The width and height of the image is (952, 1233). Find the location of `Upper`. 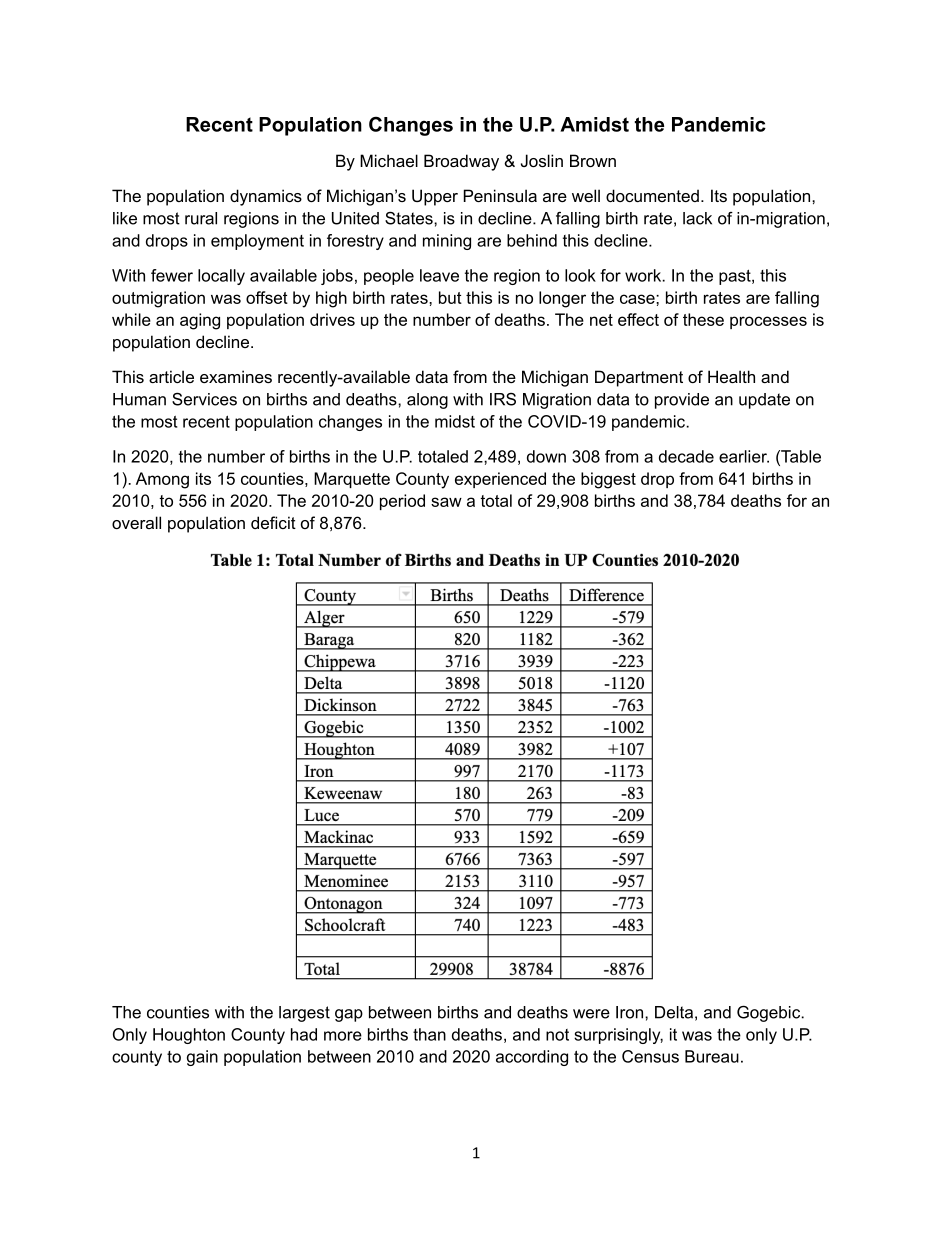

Upper is located at coordinates (435, 197).
